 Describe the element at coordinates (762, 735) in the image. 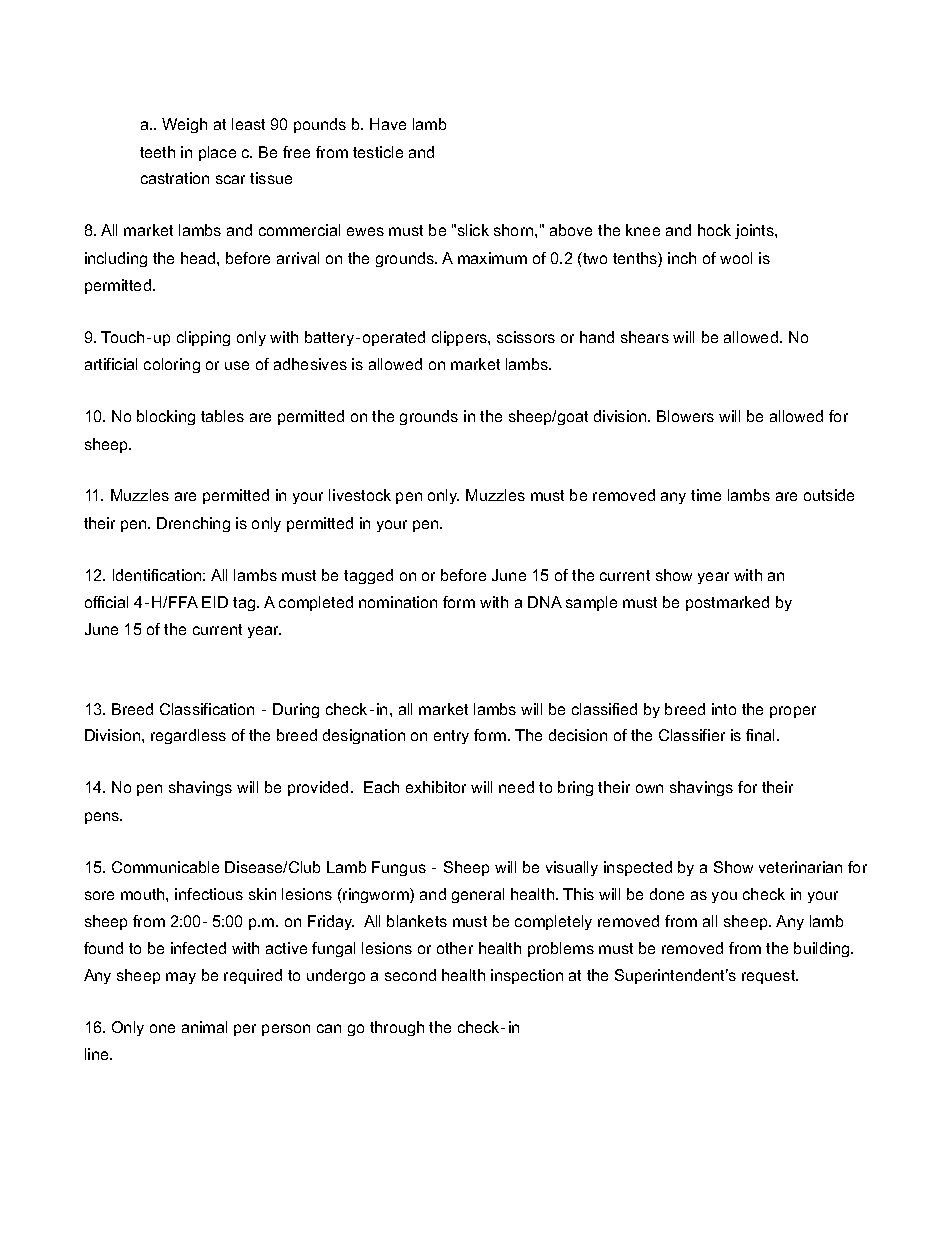

I see `final` at that location.
